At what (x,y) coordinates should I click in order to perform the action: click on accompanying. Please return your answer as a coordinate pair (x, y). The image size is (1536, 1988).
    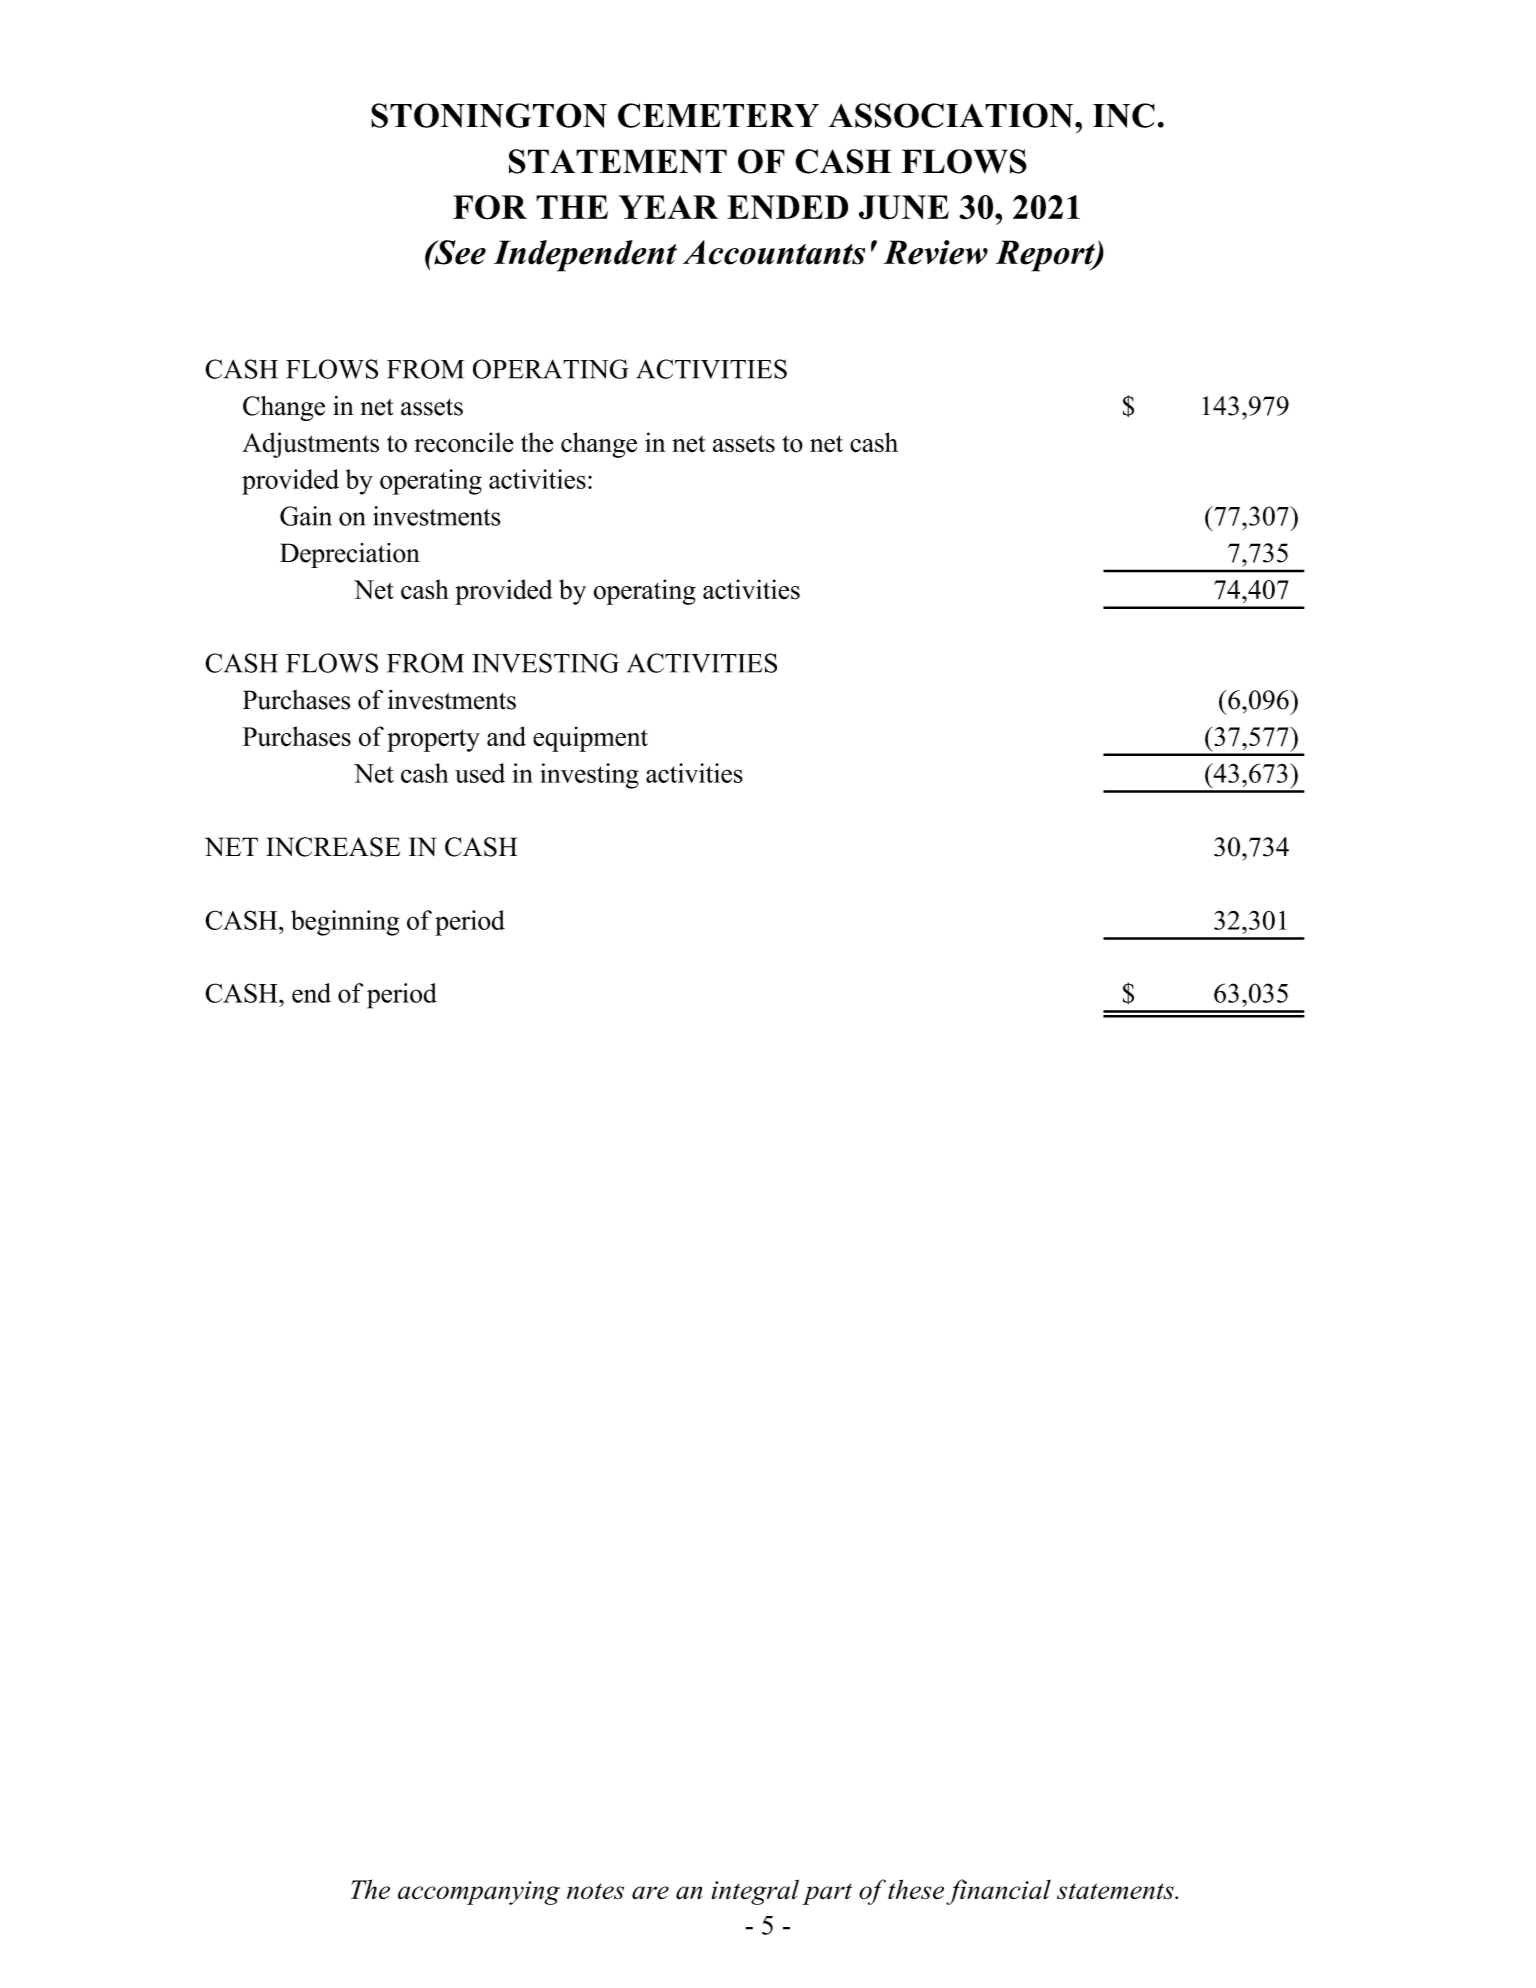
    Looking at the image, I should click on (479, 1893).
